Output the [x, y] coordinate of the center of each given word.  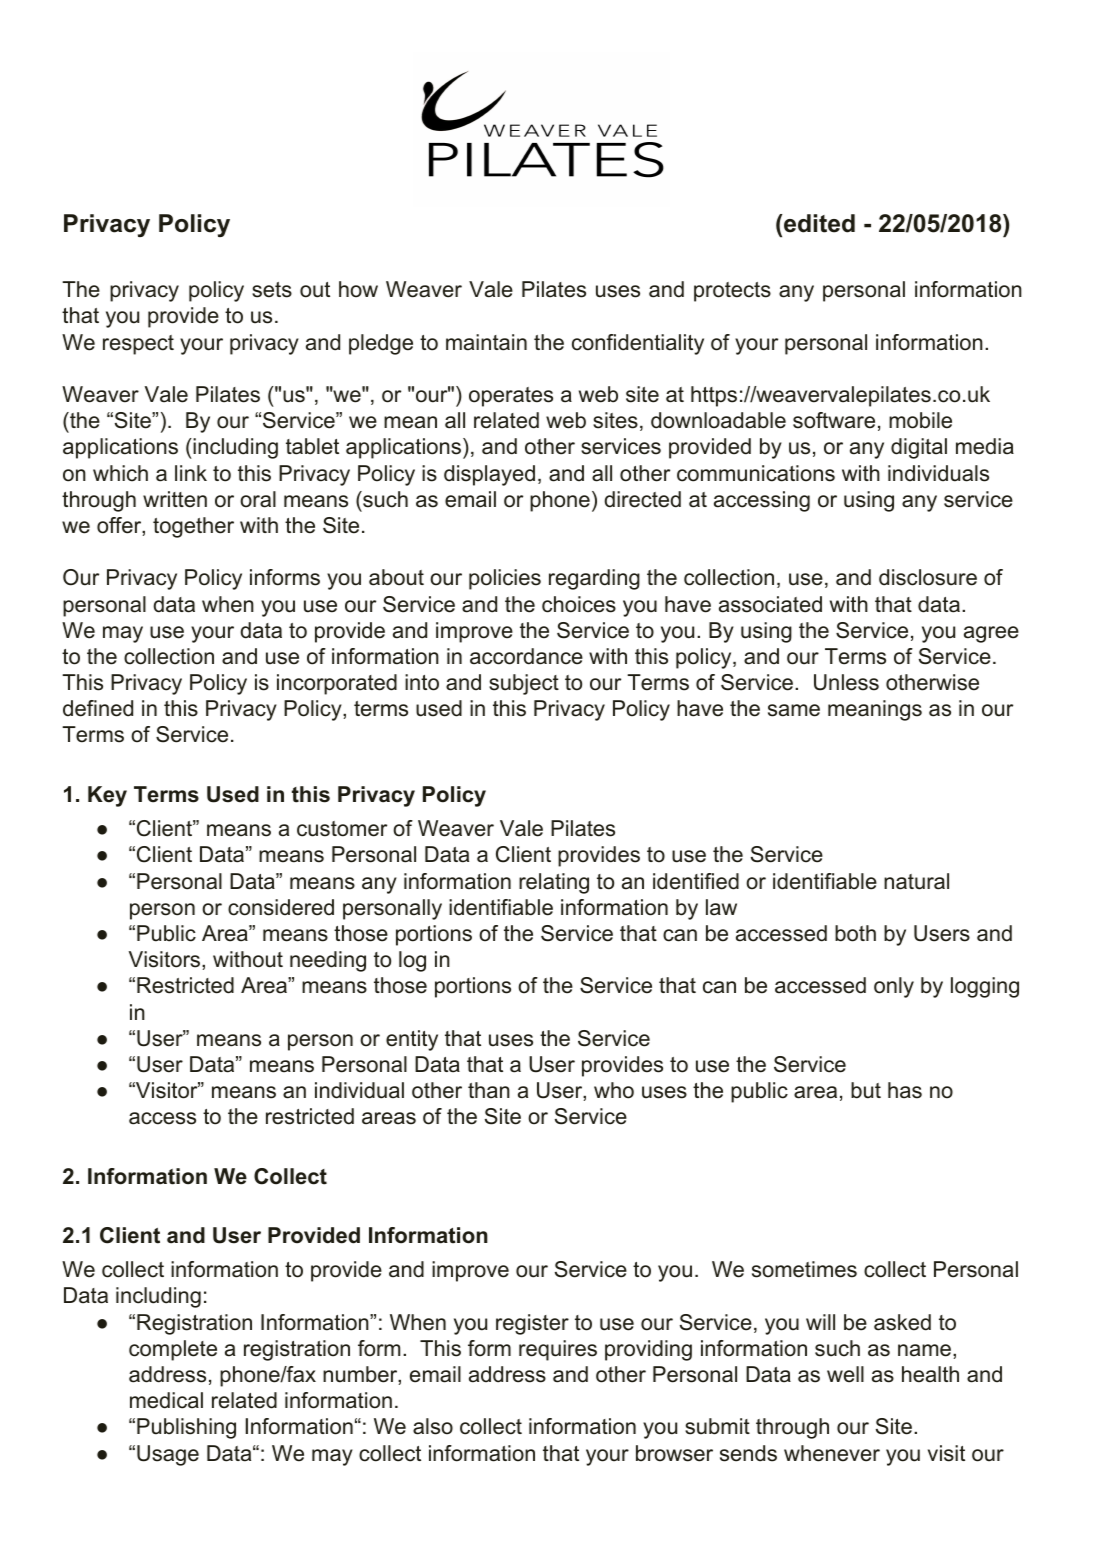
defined [98, 708]
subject [524, 684]
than [489, 1090]
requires [558, 1350]
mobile [920, 420]
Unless [846, 682]
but [866, 1090]
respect [138, 345]
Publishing [186, 1428]
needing [328, 961]
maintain [486, 342]
